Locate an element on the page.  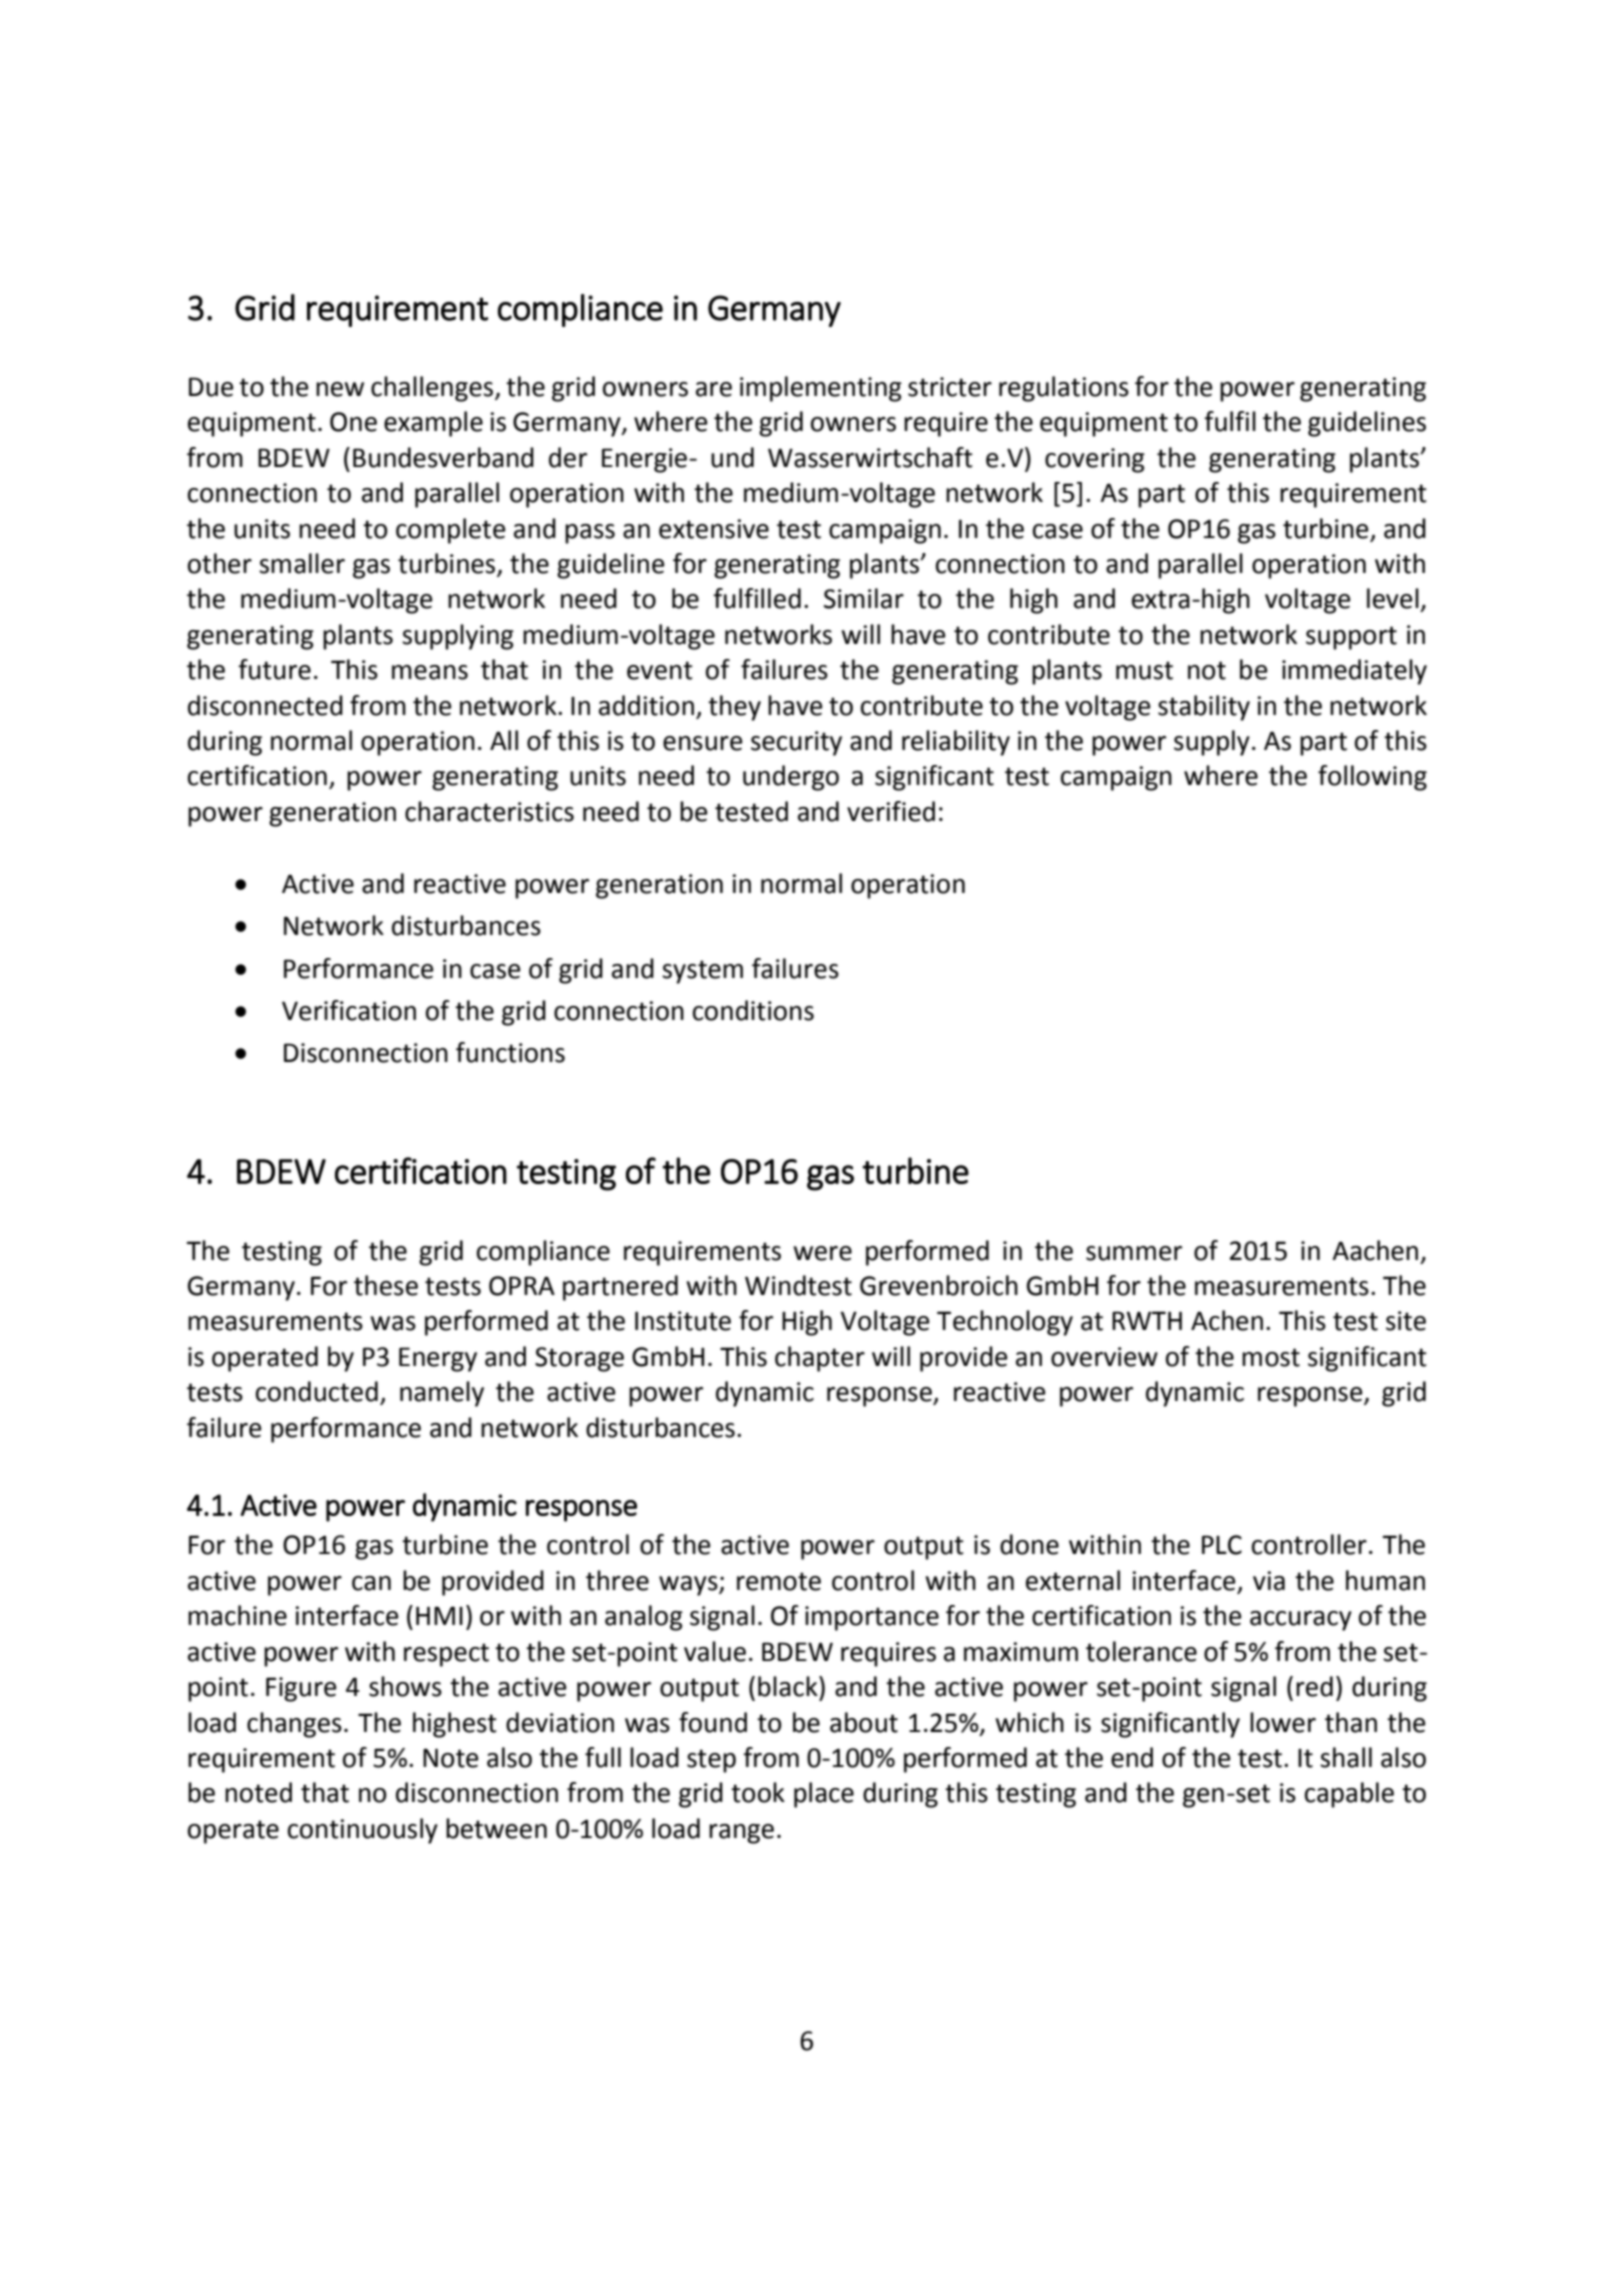
Verification is located at coordinates (349, 1010).
